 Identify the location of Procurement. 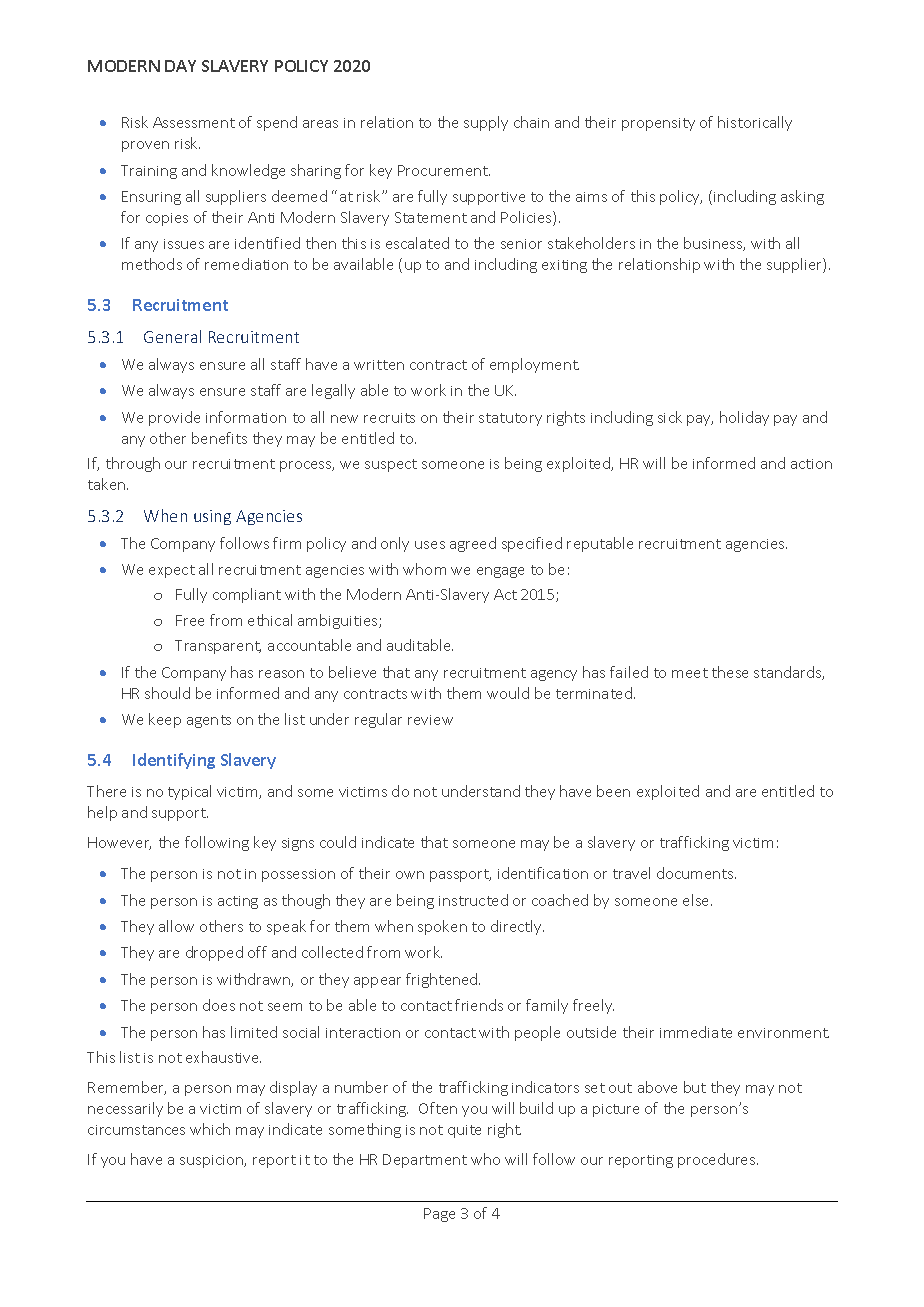
(444, 170).
